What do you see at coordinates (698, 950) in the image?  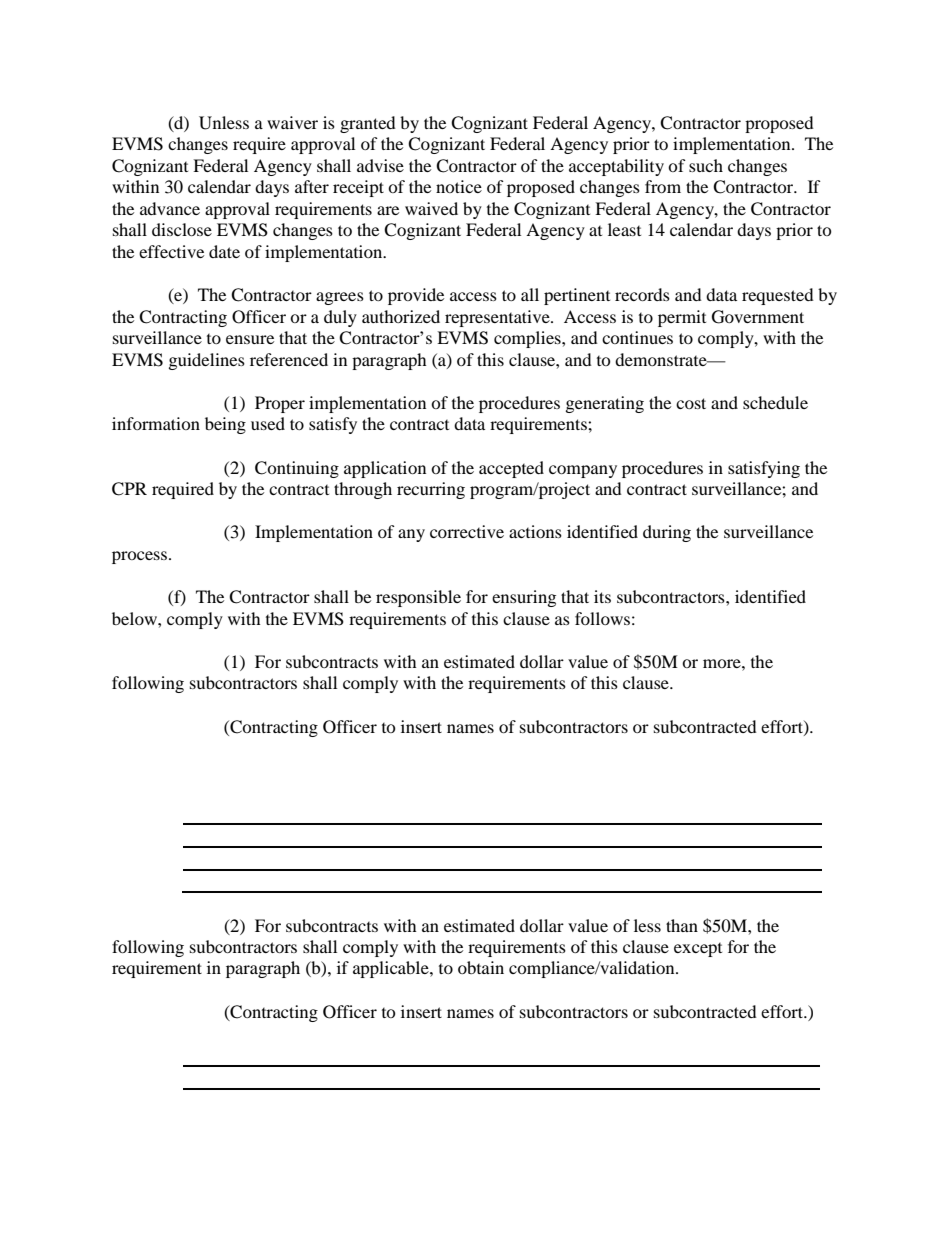 I see `except` at bounding box center [698, 950].
